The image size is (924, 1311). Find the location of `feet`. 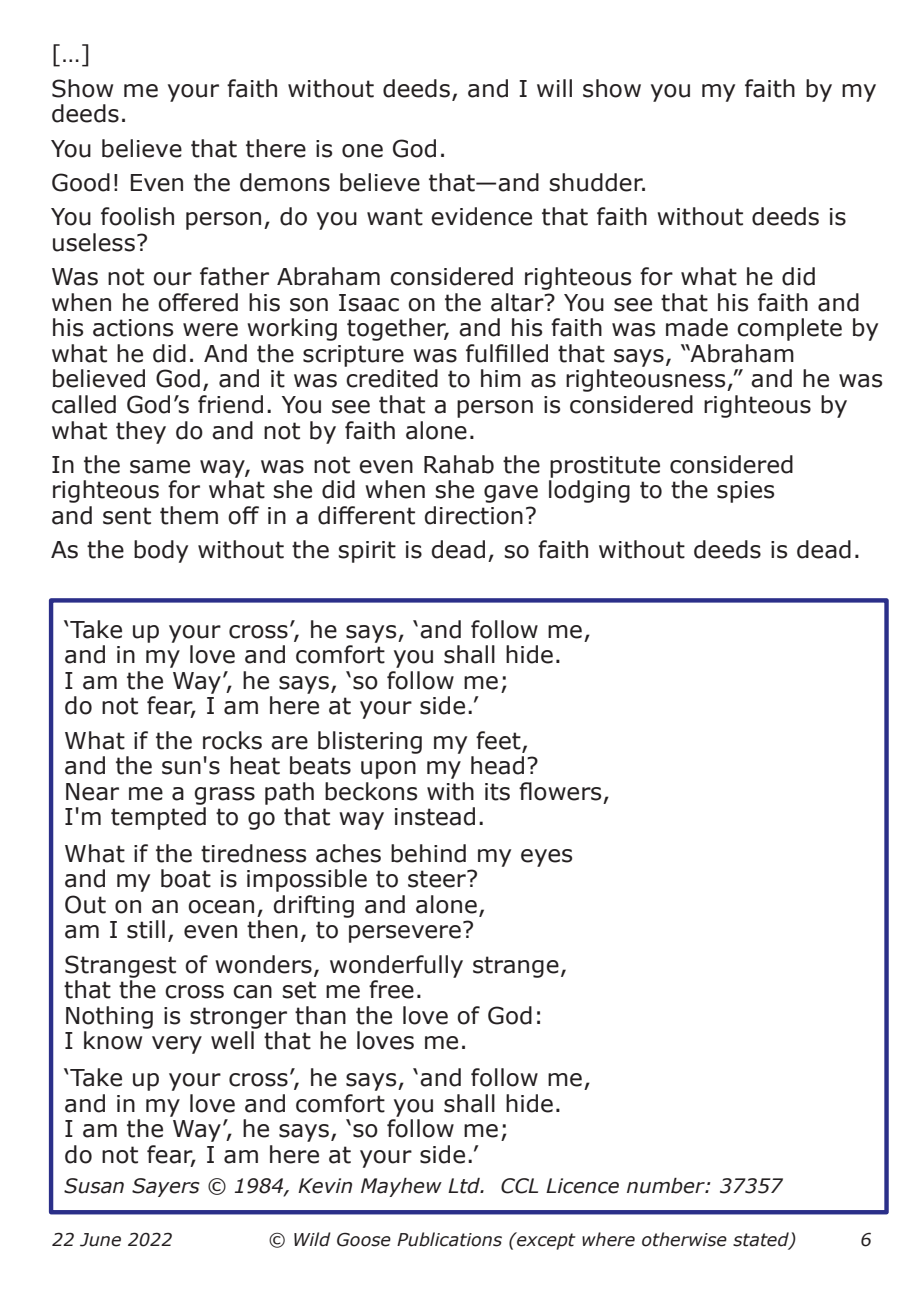

feet is located at coordinates (498, 740).
